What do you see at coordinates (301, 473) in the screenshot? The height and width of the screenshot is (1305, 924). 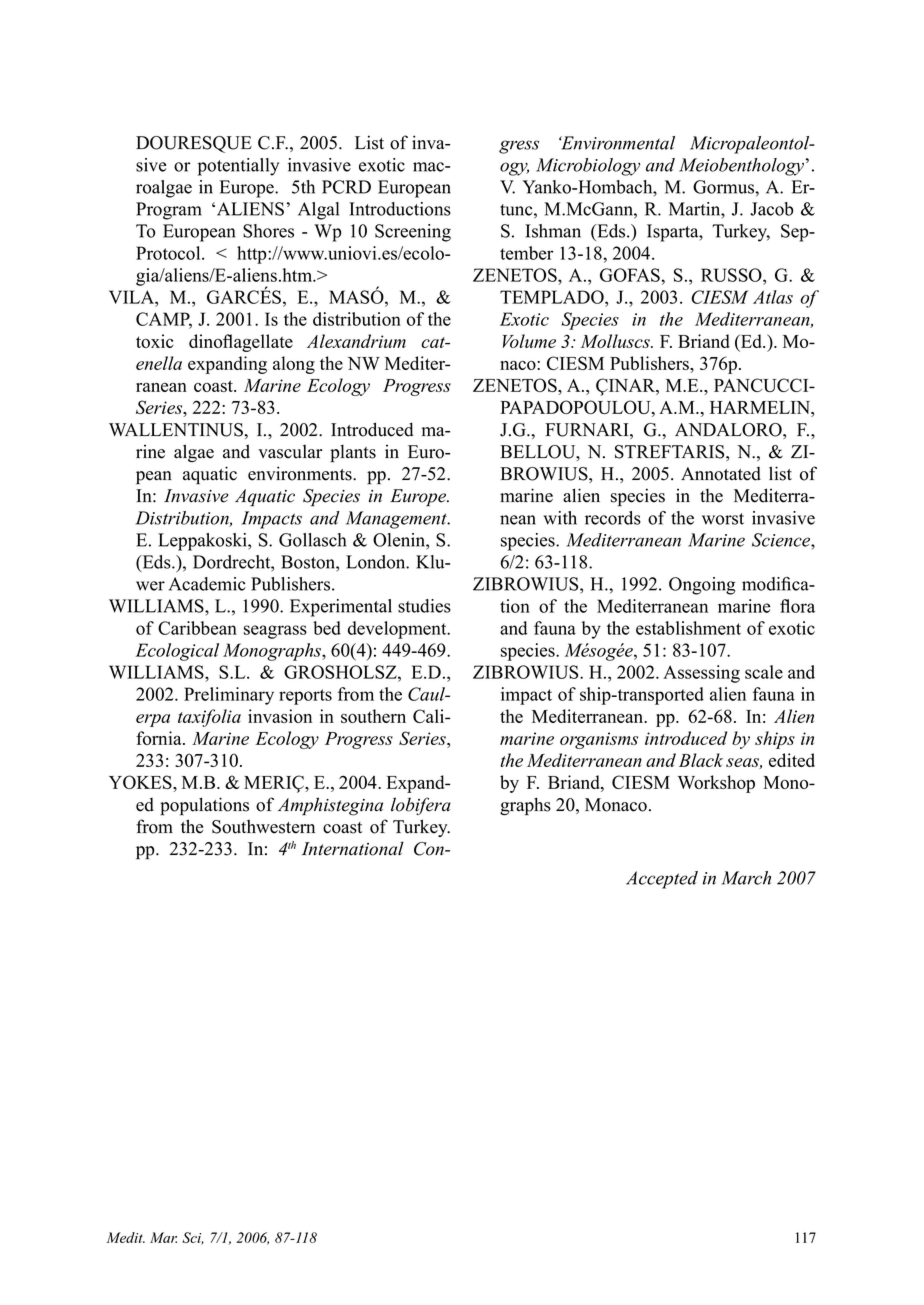 I see `environments` at bounding box center [301, 473].
